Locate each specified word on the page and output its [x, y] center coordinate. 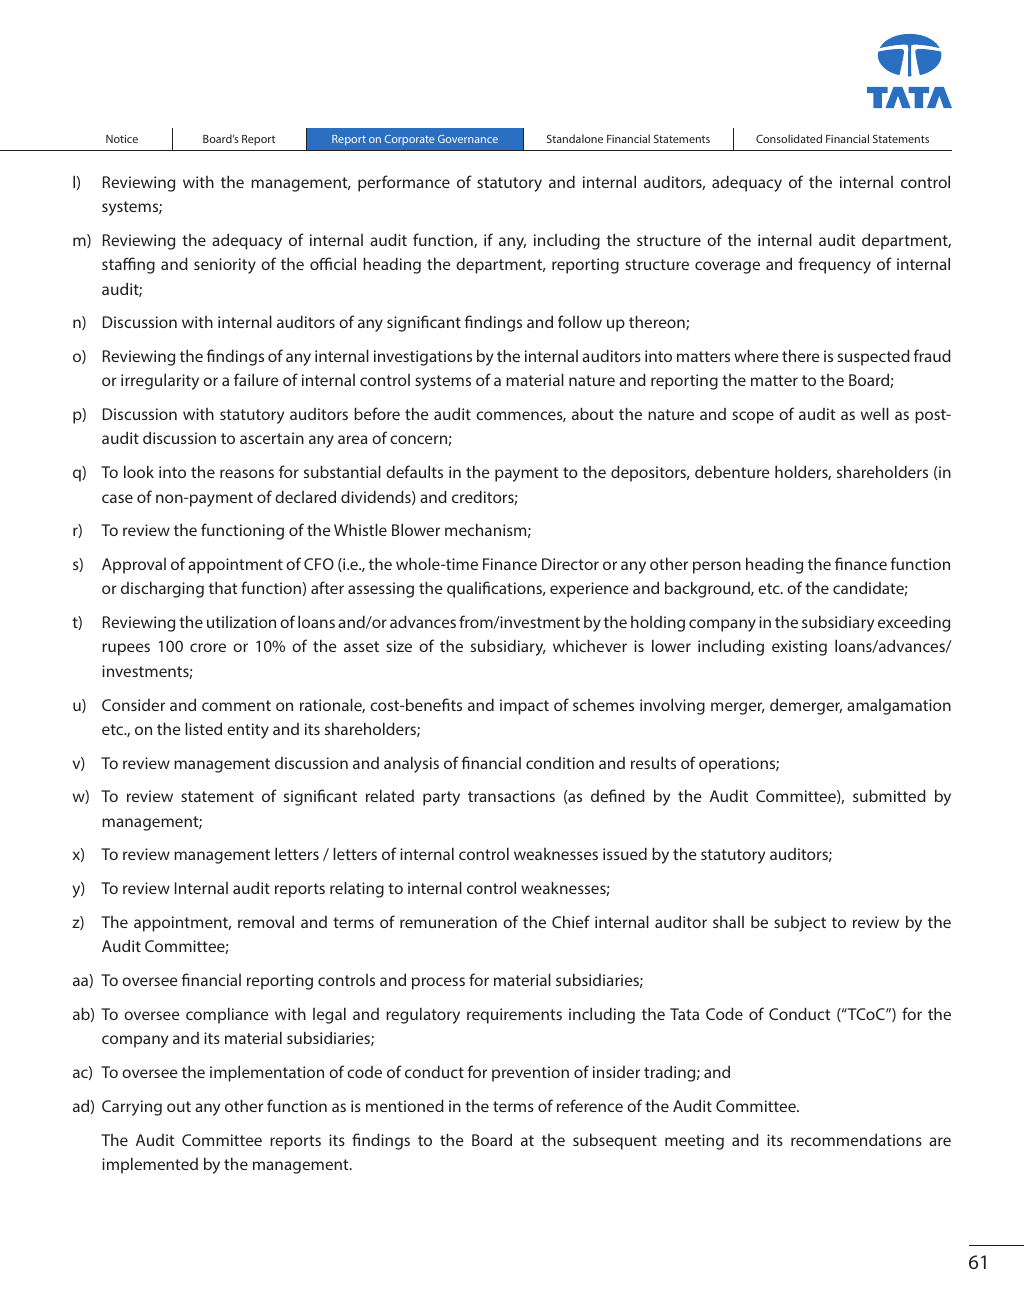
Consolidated [789, 138]
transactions [511, 796]
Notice [122, 139]
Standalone [575, 138]
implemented [150, 1165]
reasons [247, 473]
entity [248, 731]
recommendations [856, 1139]
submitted [889, 795]
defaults [414, 471]
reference [590, 1105]
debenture [732, 471]
